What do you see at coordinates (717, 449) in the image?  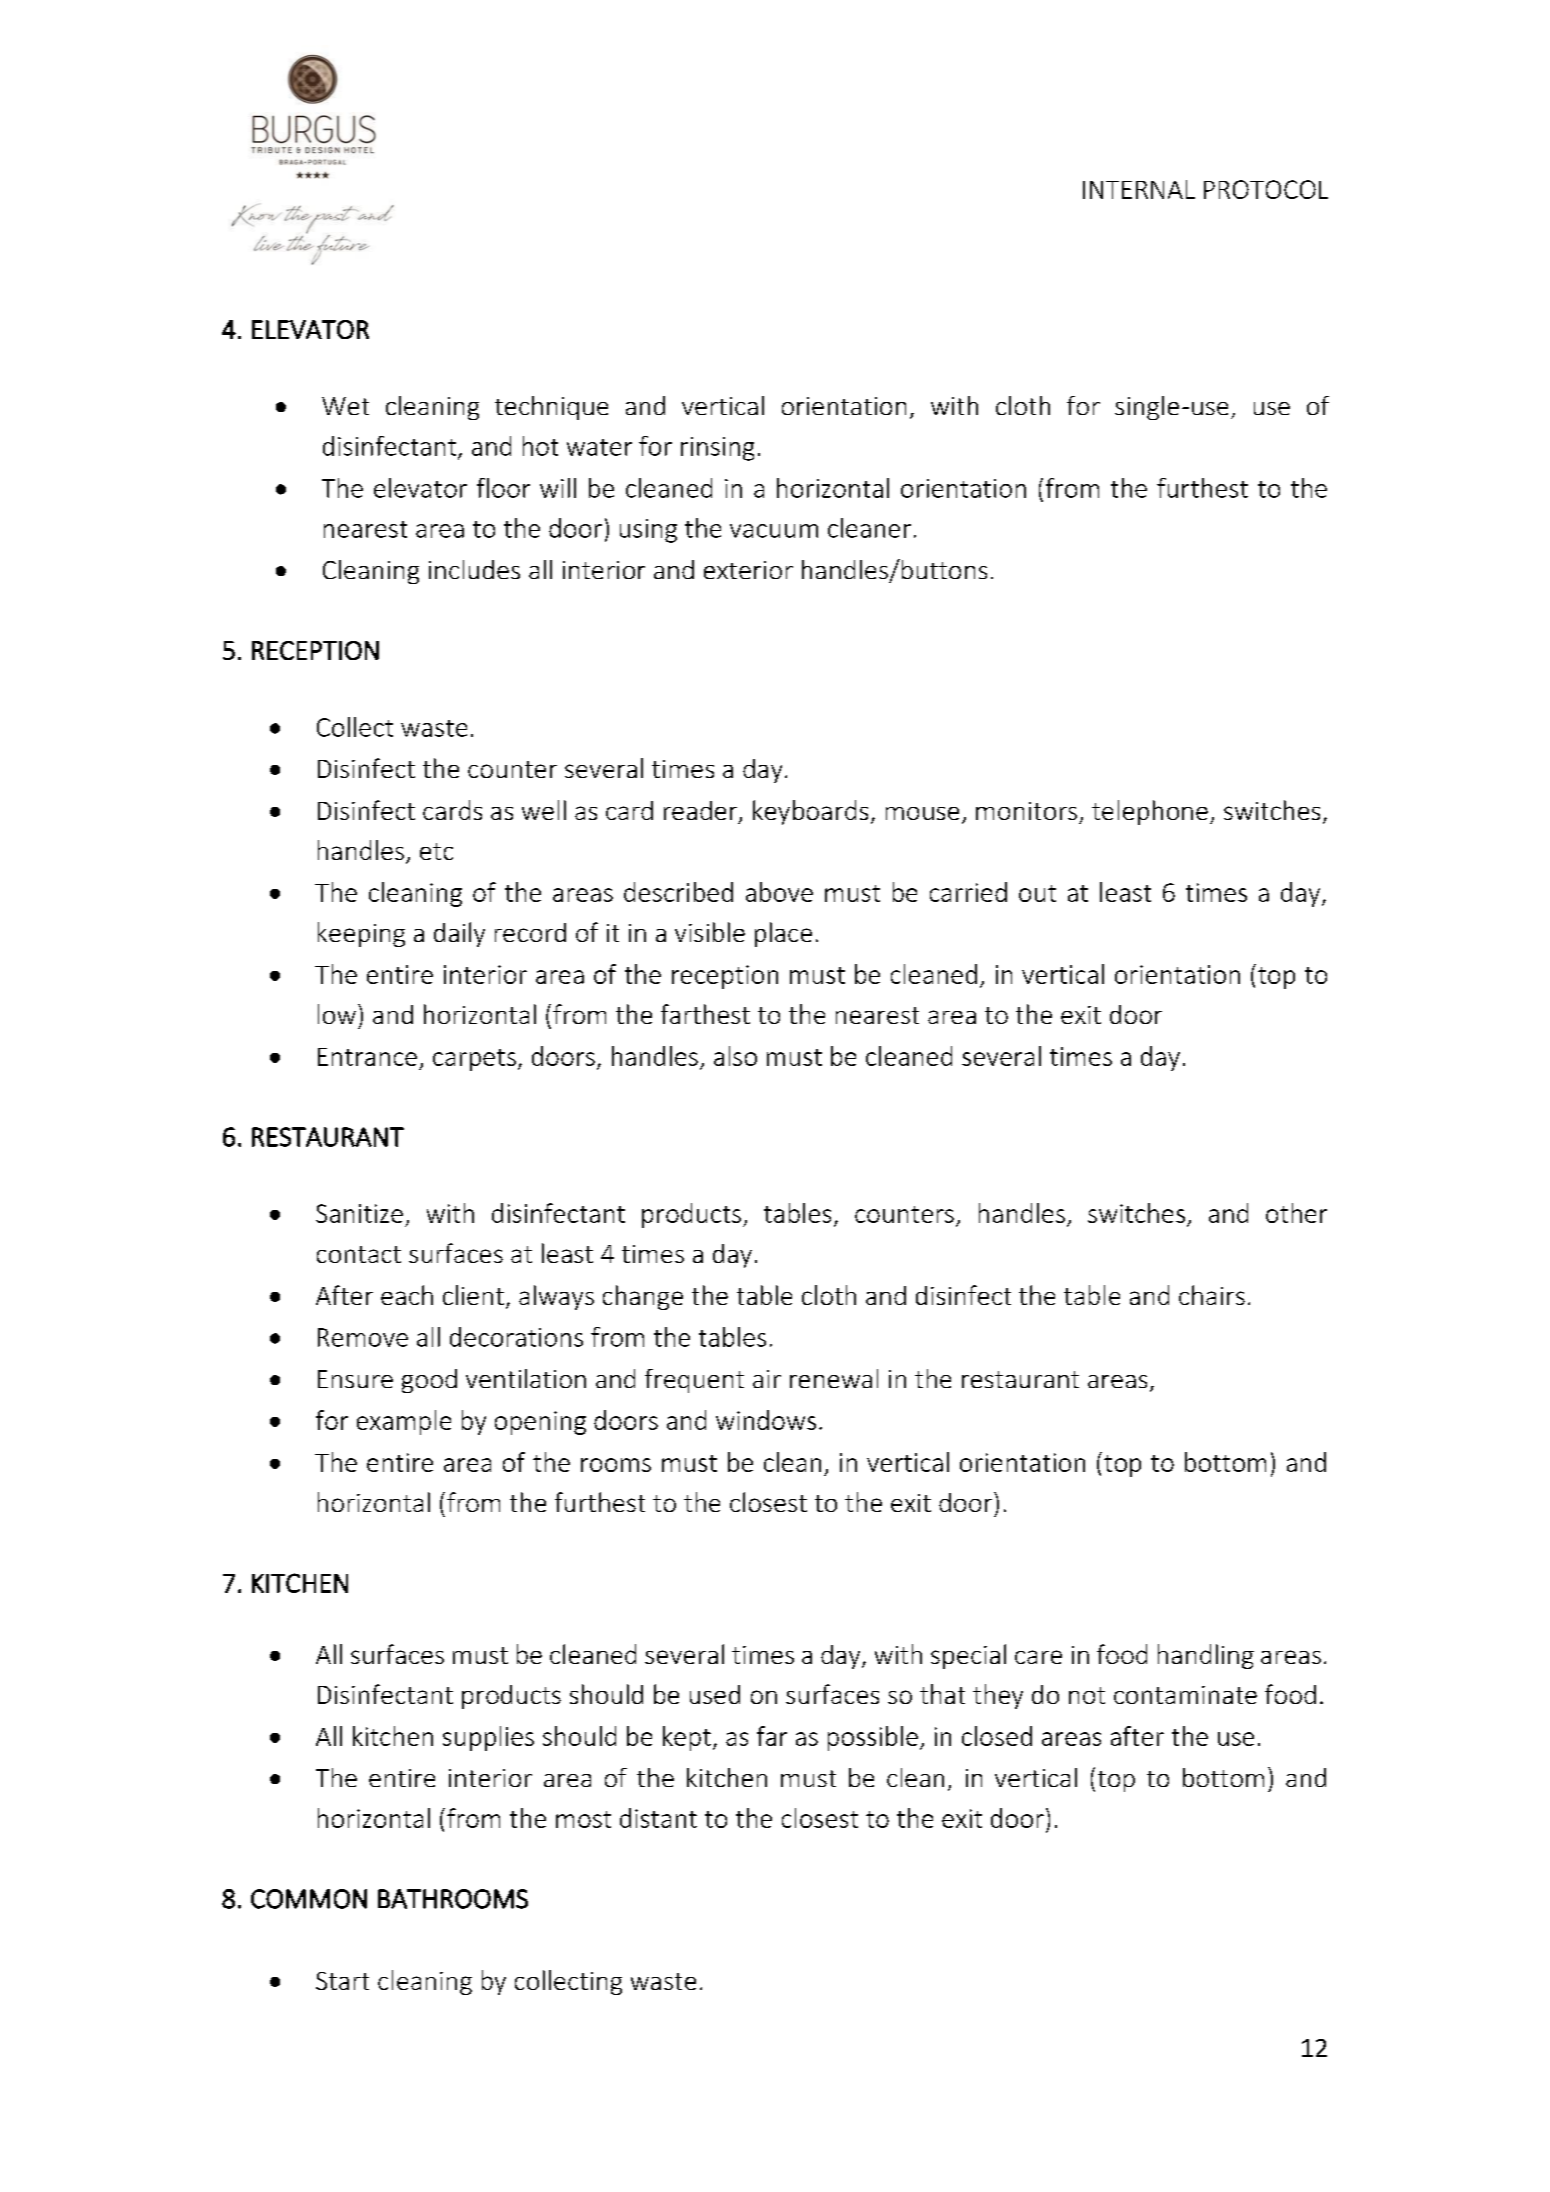 I see `rinsing` at bounding box center [717, 449].
